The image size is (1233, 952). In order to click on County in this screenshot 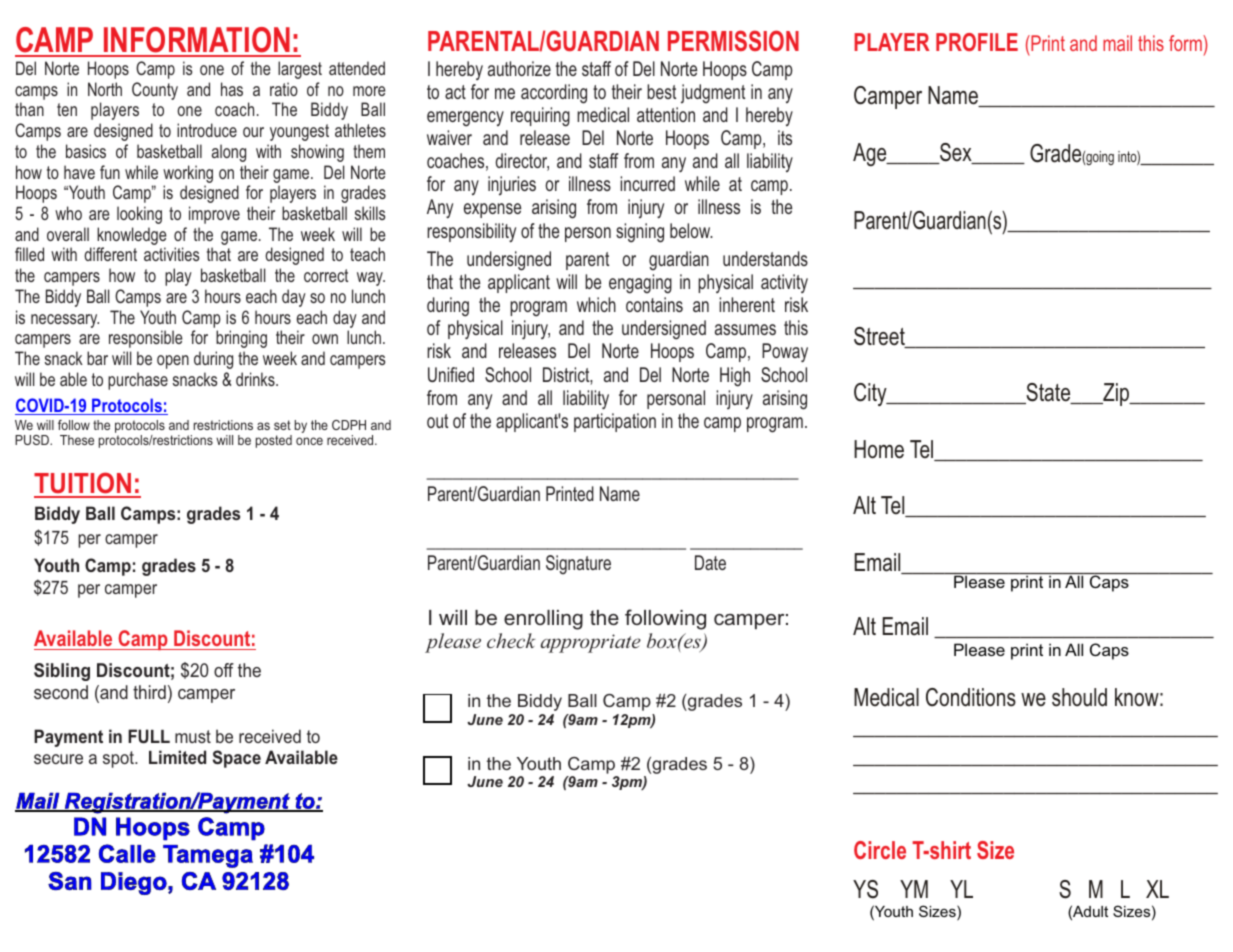, I will do `click(155, 91)`.
